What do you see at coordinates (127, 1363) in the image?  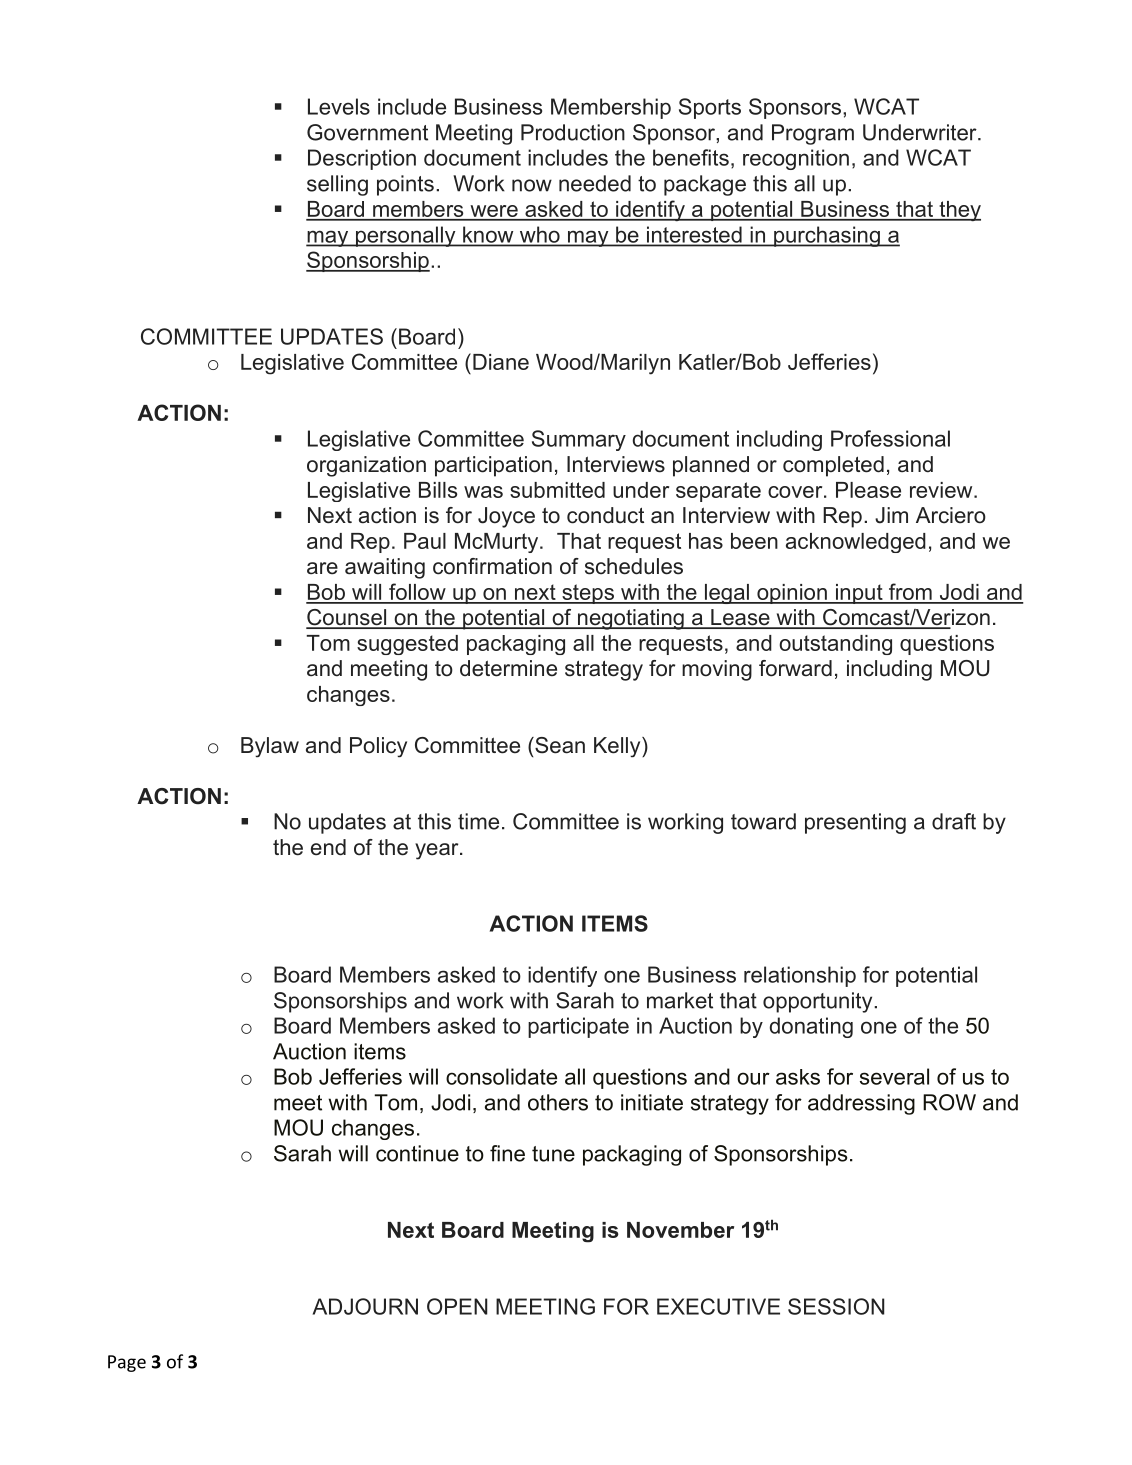 I see `Page` at bounding box center [127, 1363].
